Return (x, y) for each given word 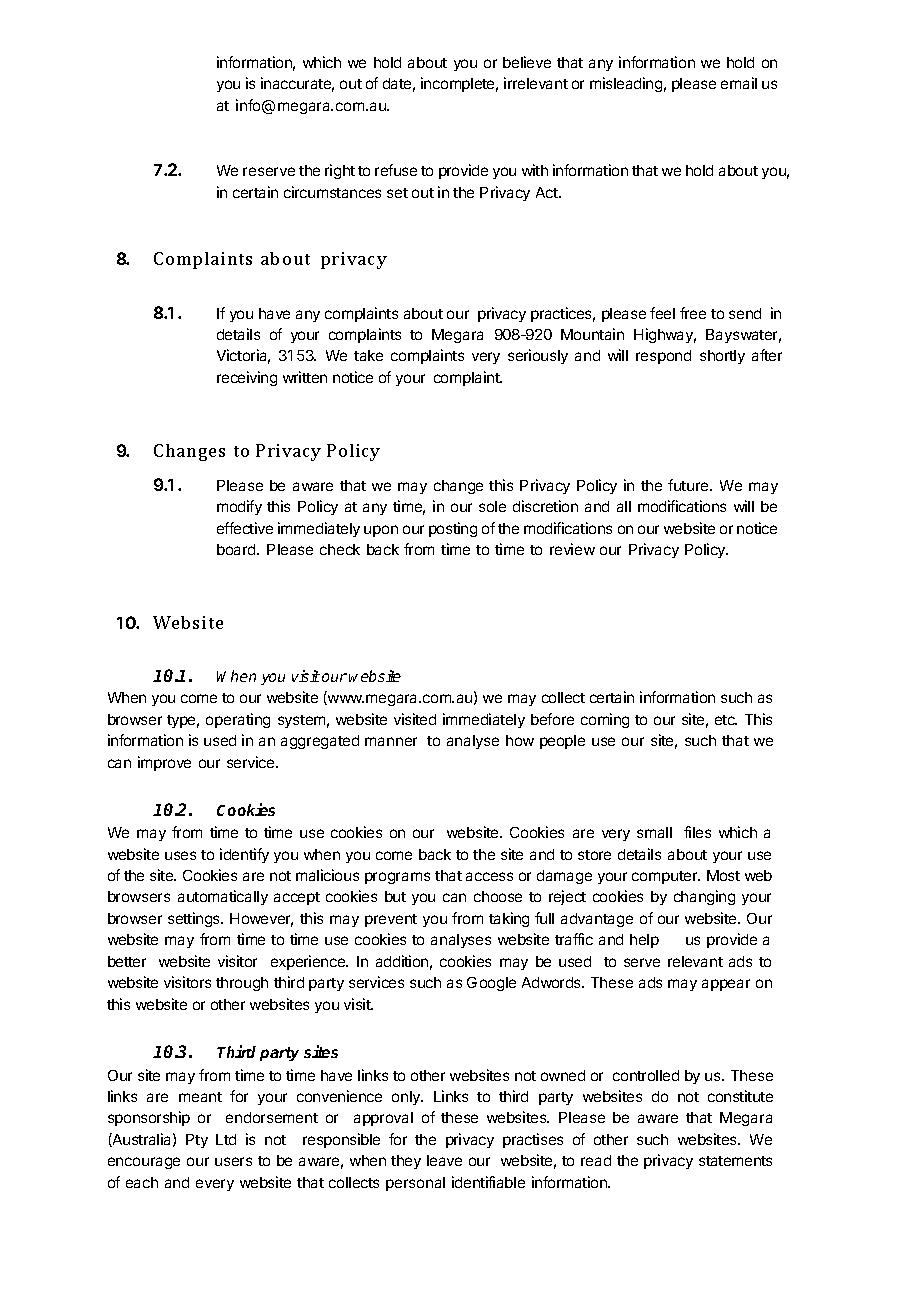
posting (453, 529)
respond (663, 357)
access (489, 876)
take (368, 355)
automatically (223, 897)
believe (527, 62)
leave (444, 1160)
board (237, 549)
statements (735, 1161)
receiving (247, 378)
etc (726, 720)
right (340, 171)
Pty (197, 1141)
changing (704, 897)
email (739, 83)
